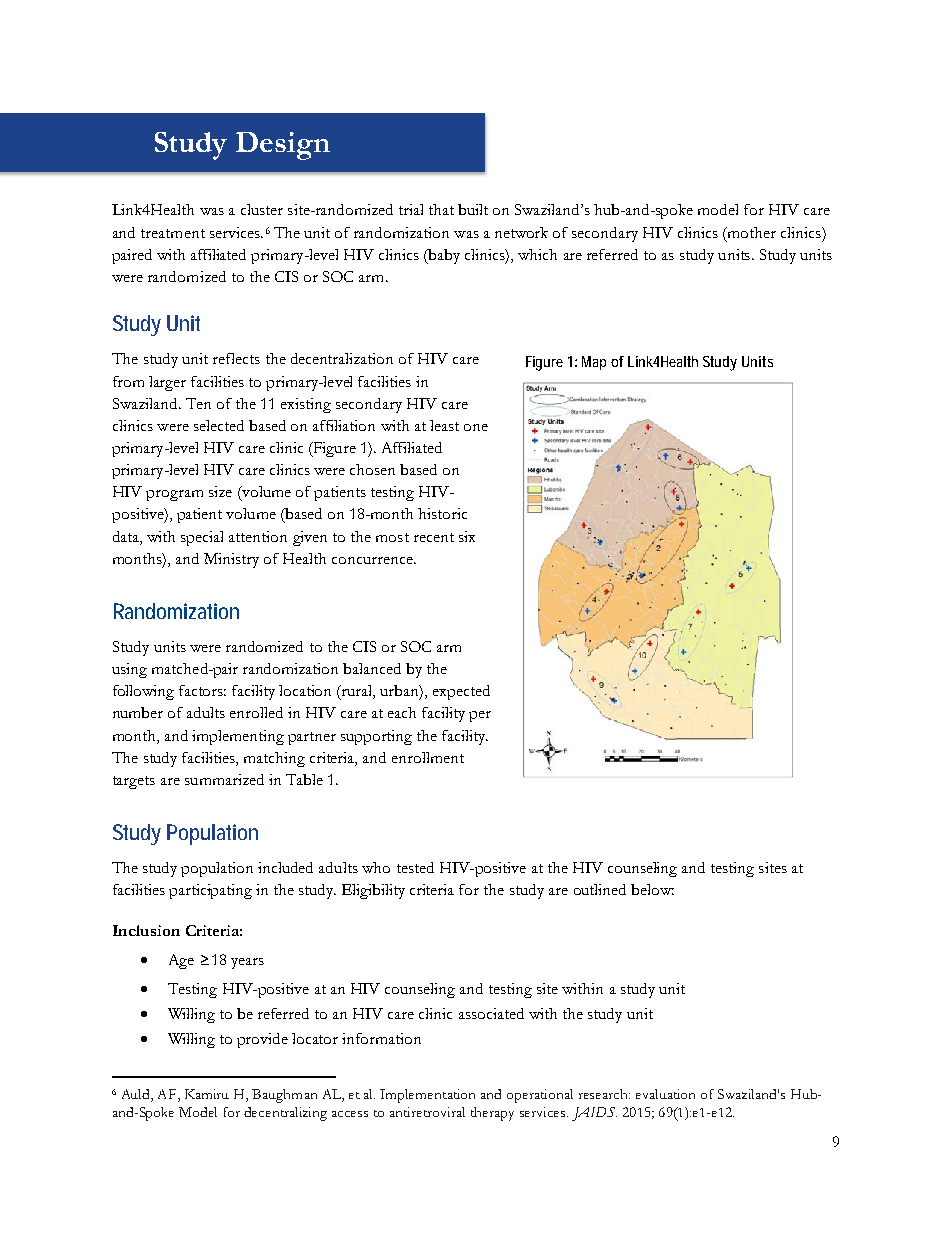  I want to click on Auld, so click(137, 1095).
